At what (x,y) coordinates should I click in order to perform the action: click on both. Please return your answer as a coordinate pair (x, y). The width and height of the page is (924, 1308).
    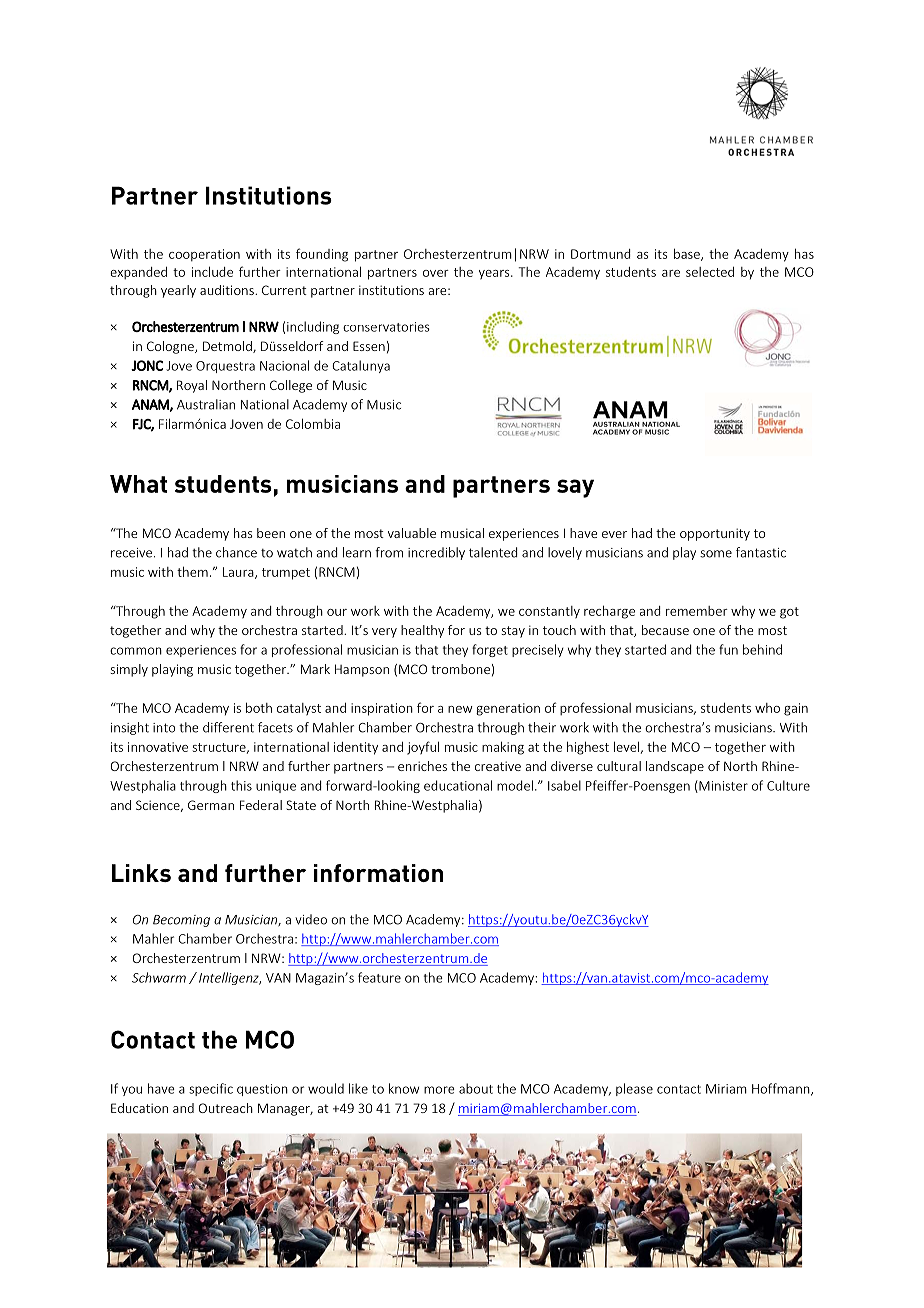
    Looking at the image, I should click on (259, 707).
